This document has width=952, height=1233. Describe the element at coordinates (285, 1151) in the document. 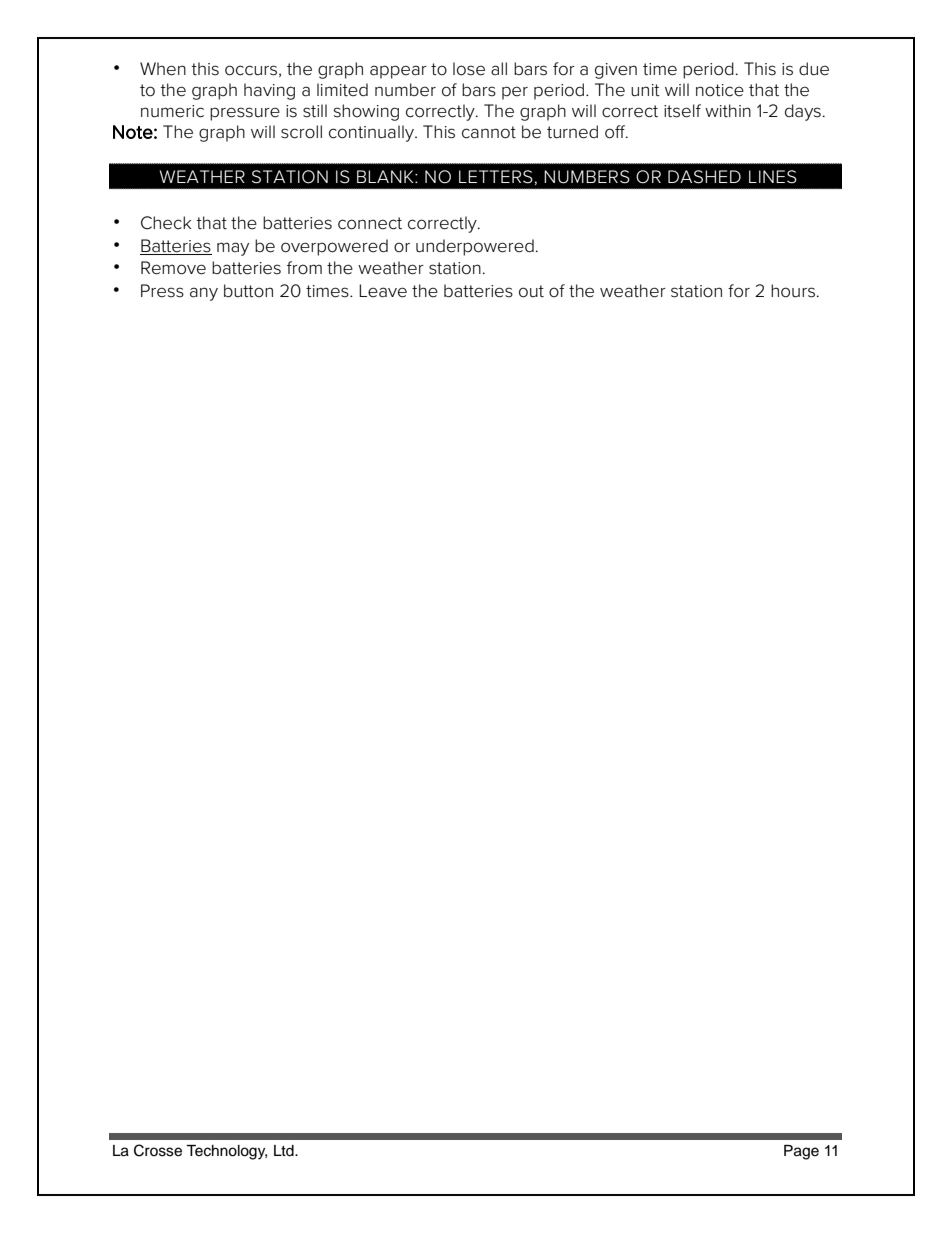

I see `Ltd` at that location.
